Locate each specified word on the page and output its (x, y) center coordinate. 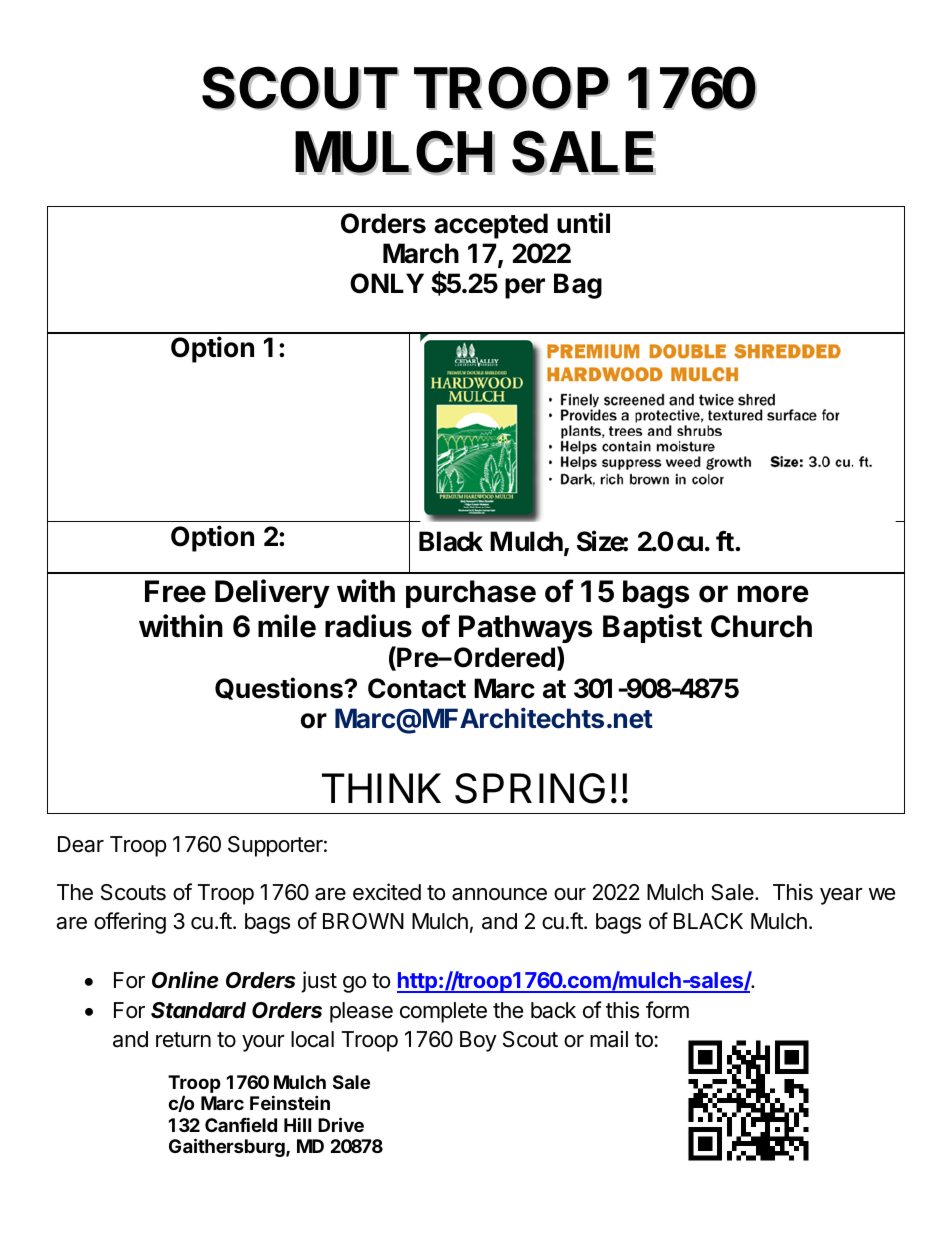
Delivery (272, 593)
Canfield (241, 1124)
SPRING (530, 788)
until (583, 222)
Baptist (652, 628)
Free (175, 591)
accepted (491, 226)
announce (499, 894)
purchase (471, 594)
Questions (280, 688)
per (525, 288)
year (841, 896)
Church (761, 626)
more (773, 594)
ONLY (387, 283)
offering (130, 923)
